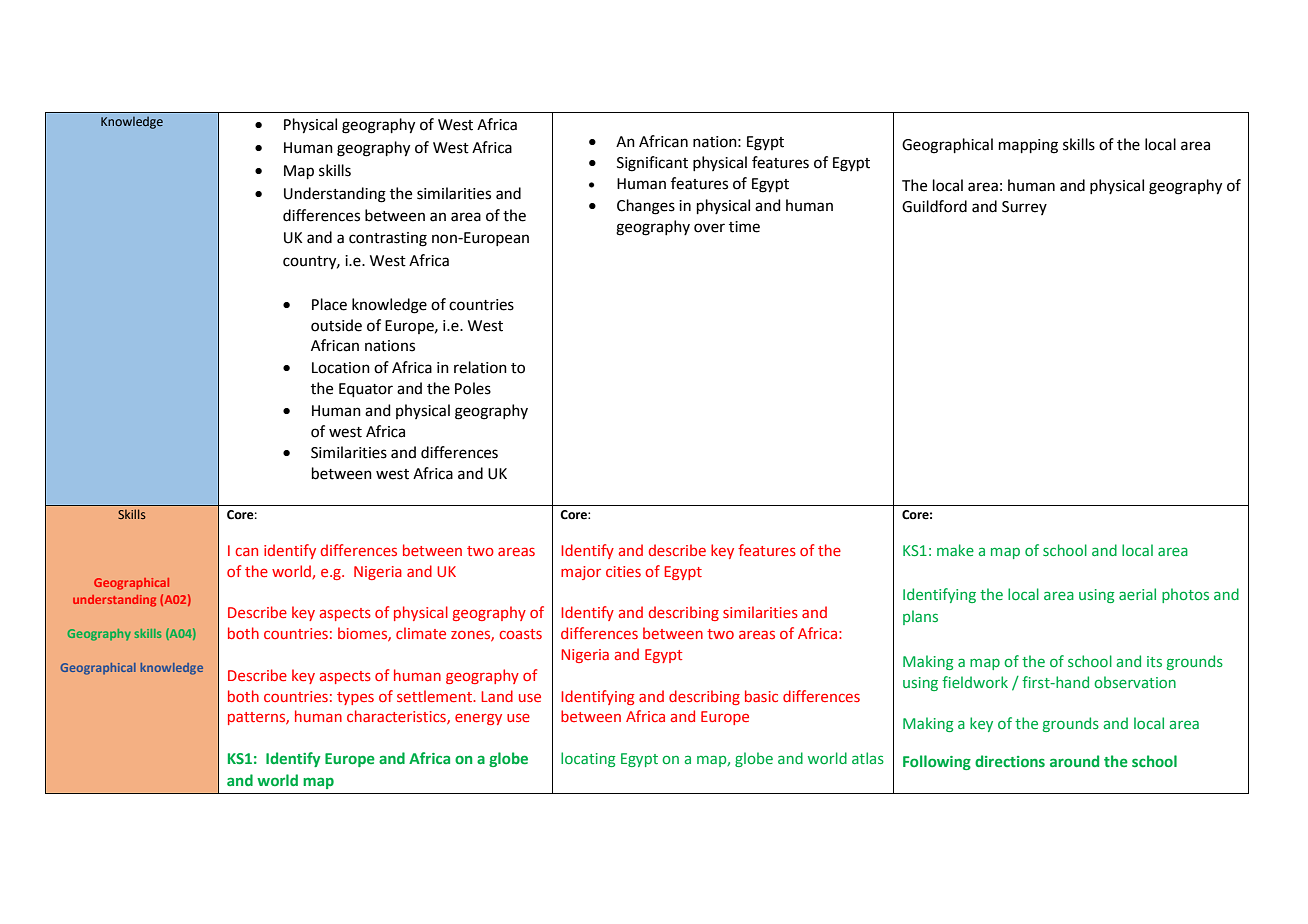  What do you see at coordinates (397, 717) in the screenshot?
I see `characteristics` at bounding box center [397, 717].
